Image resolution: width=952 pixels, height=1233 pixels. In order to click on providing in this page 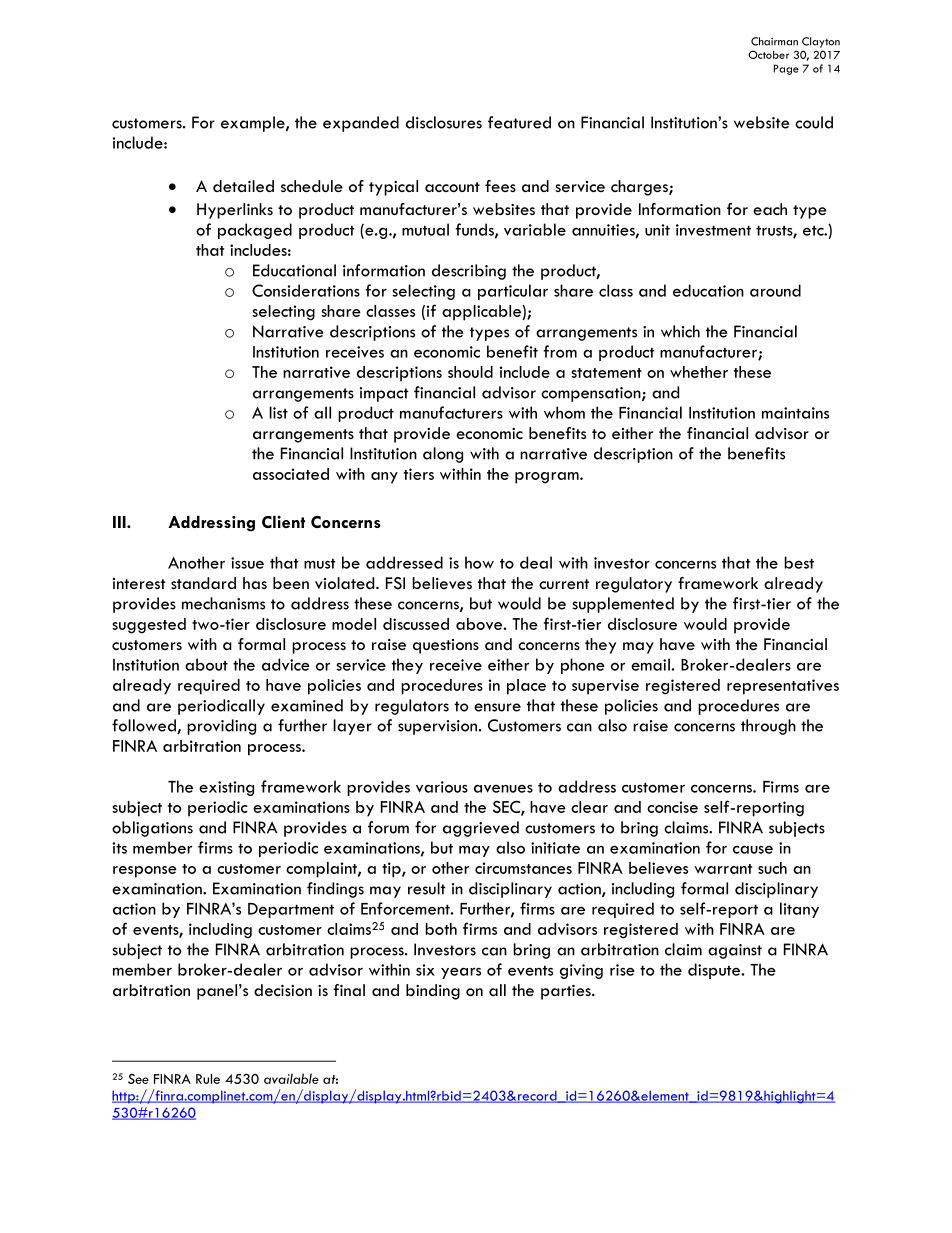, I will do `click(221, 727)`.
